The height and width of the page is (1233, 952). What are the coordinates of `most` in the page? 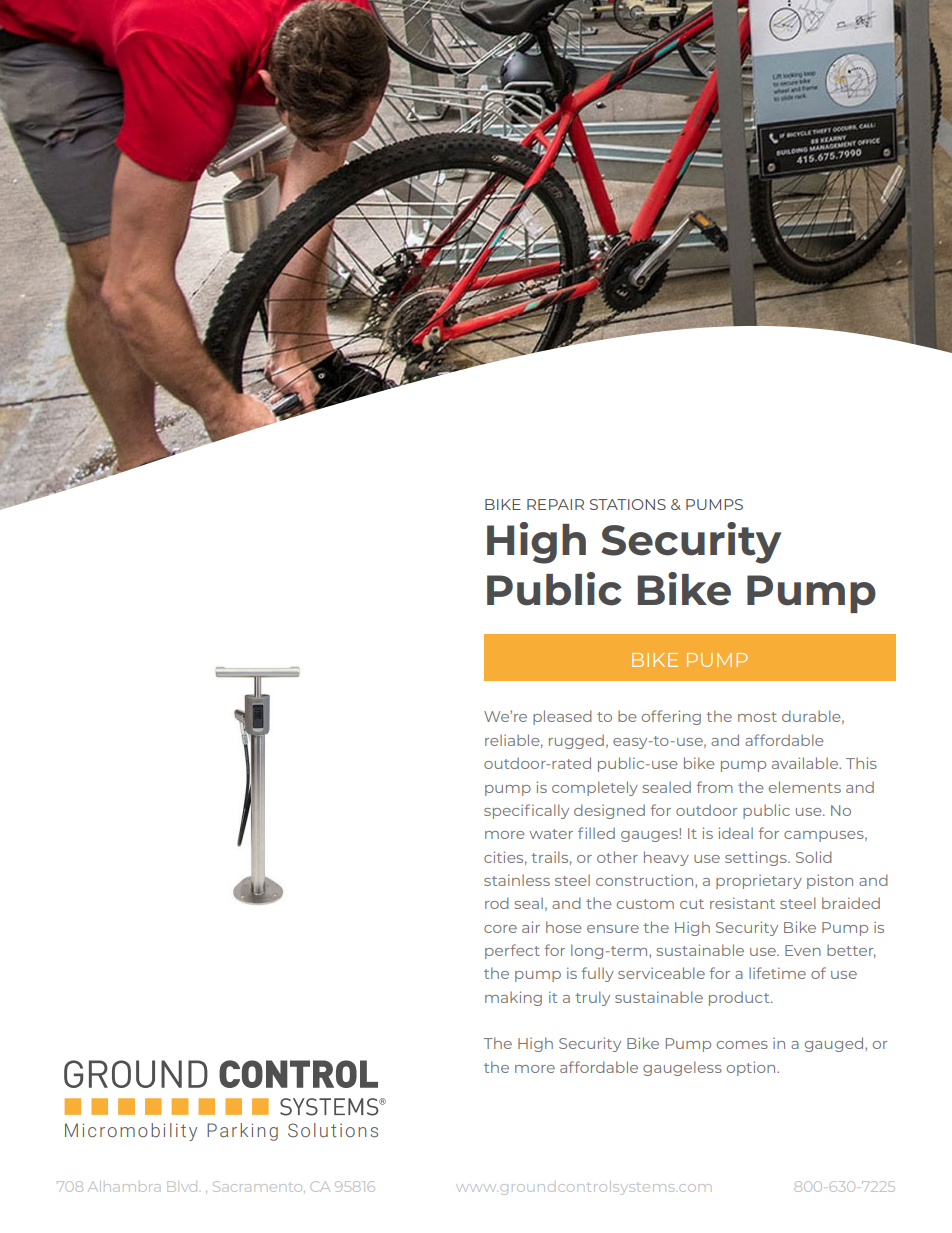 It's located at (757, 717).
